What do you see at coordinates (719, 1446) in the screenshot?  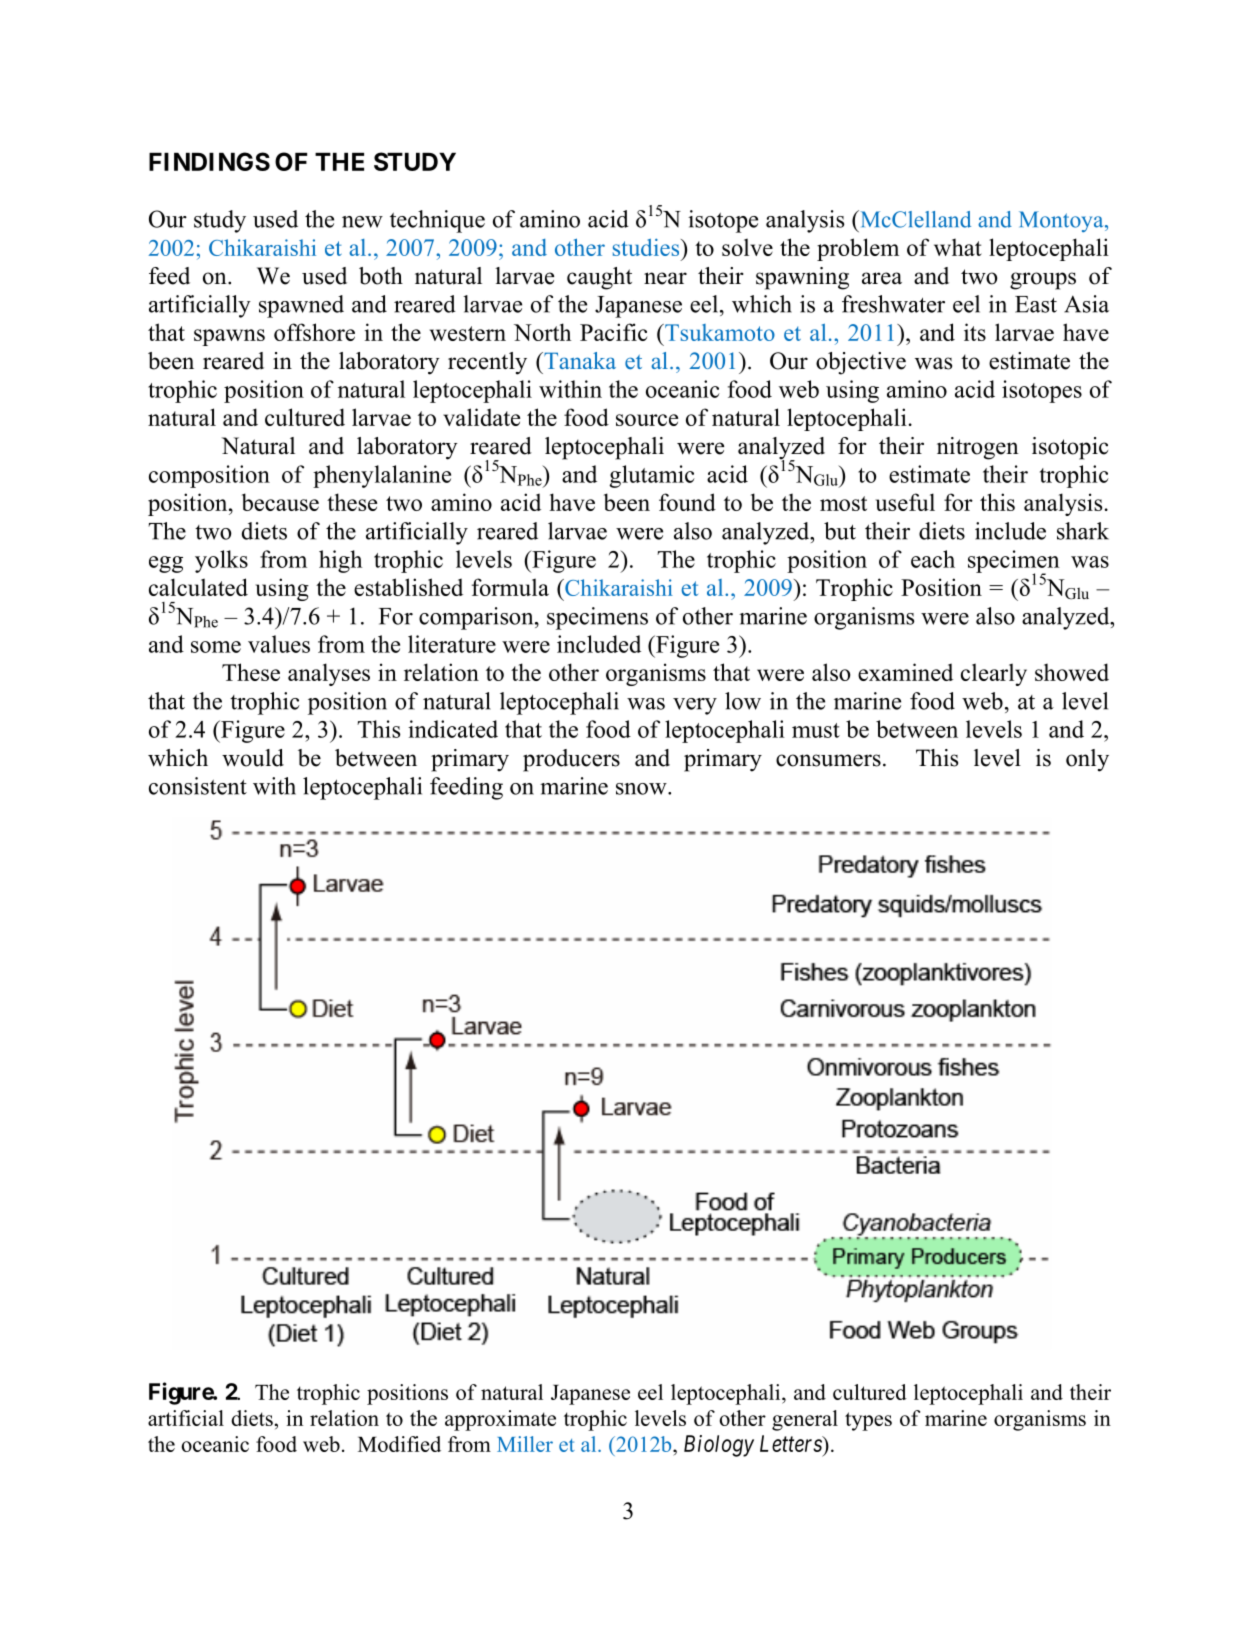 I see `Biology` at bounding box center [719, 1446].
